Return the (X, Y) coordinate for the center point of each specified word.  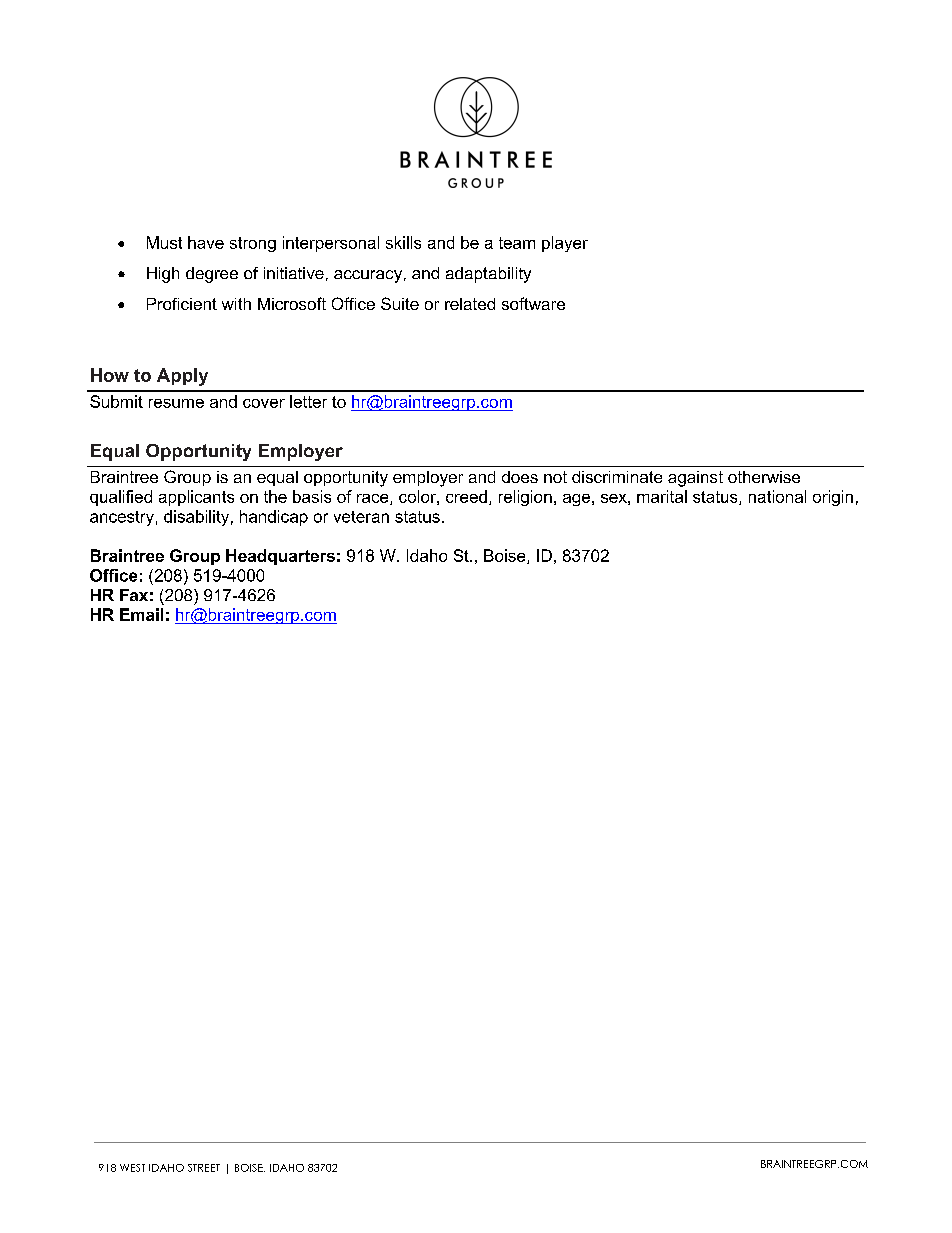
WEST (132, 1168)
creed (466, 496)
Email (141, 614)
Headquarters (280, 557)
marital (662, 496)
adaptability (488, 275)
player (565, 244)
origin (833, 498)
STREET (204, 1168)
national (777, 496)
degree (212, 275)
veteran (361, 517)
